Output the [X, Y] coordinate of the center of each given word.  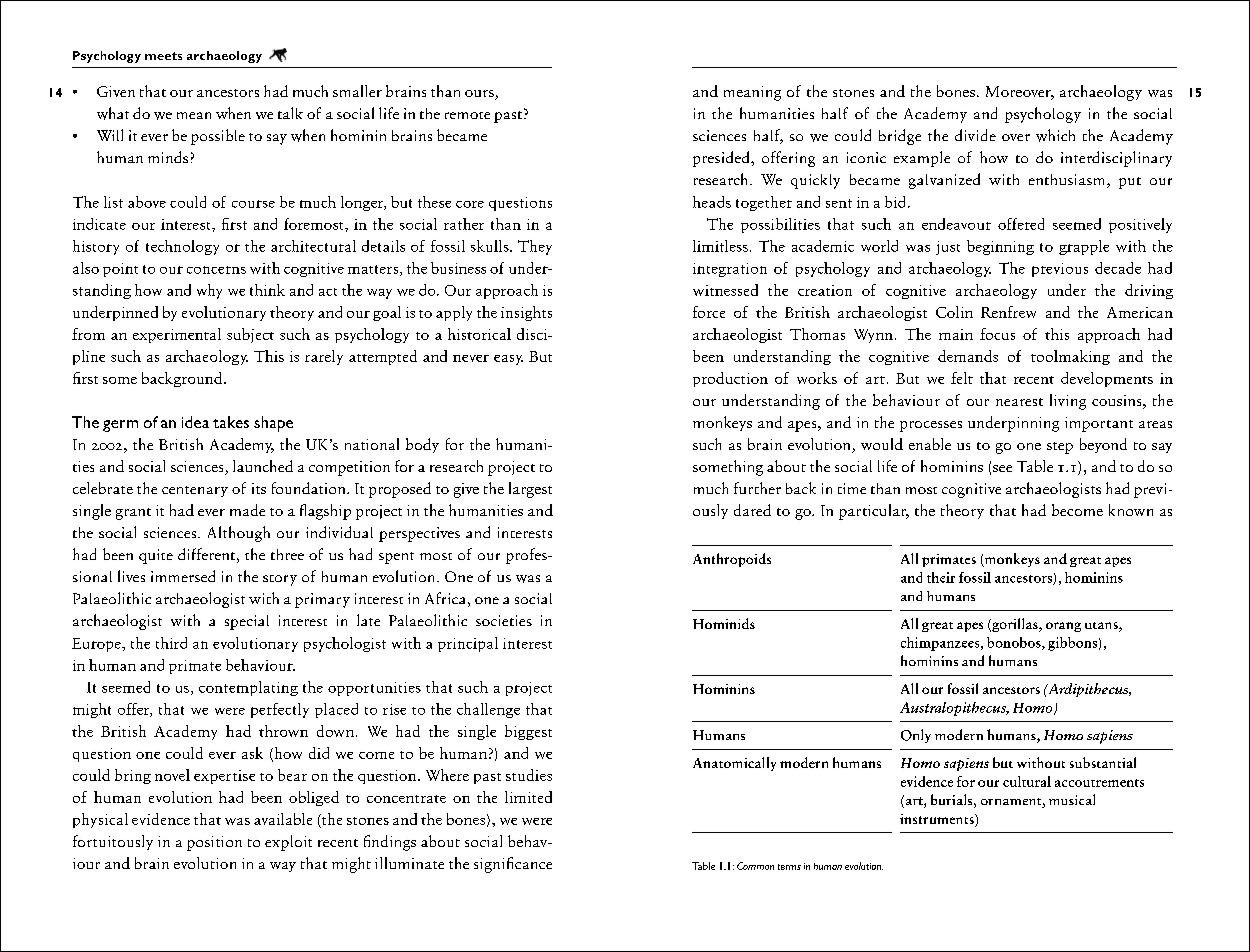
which [1055, 135]
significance [513, 865]
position [214, 843]
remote [467, 115]
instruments [938, 820]
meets [163, 56]
